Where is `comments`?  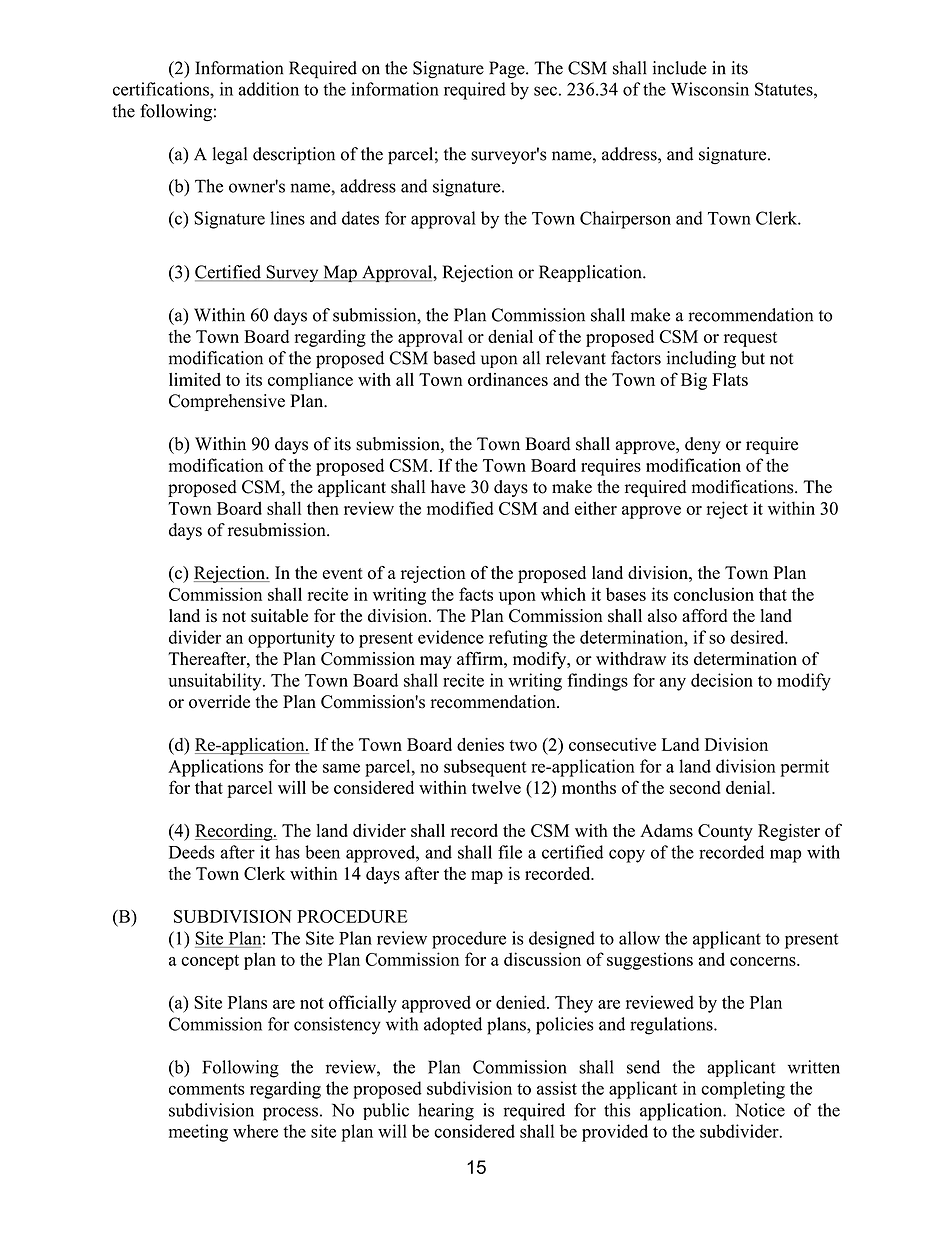 comments is located at coordinates (207, 1089).
